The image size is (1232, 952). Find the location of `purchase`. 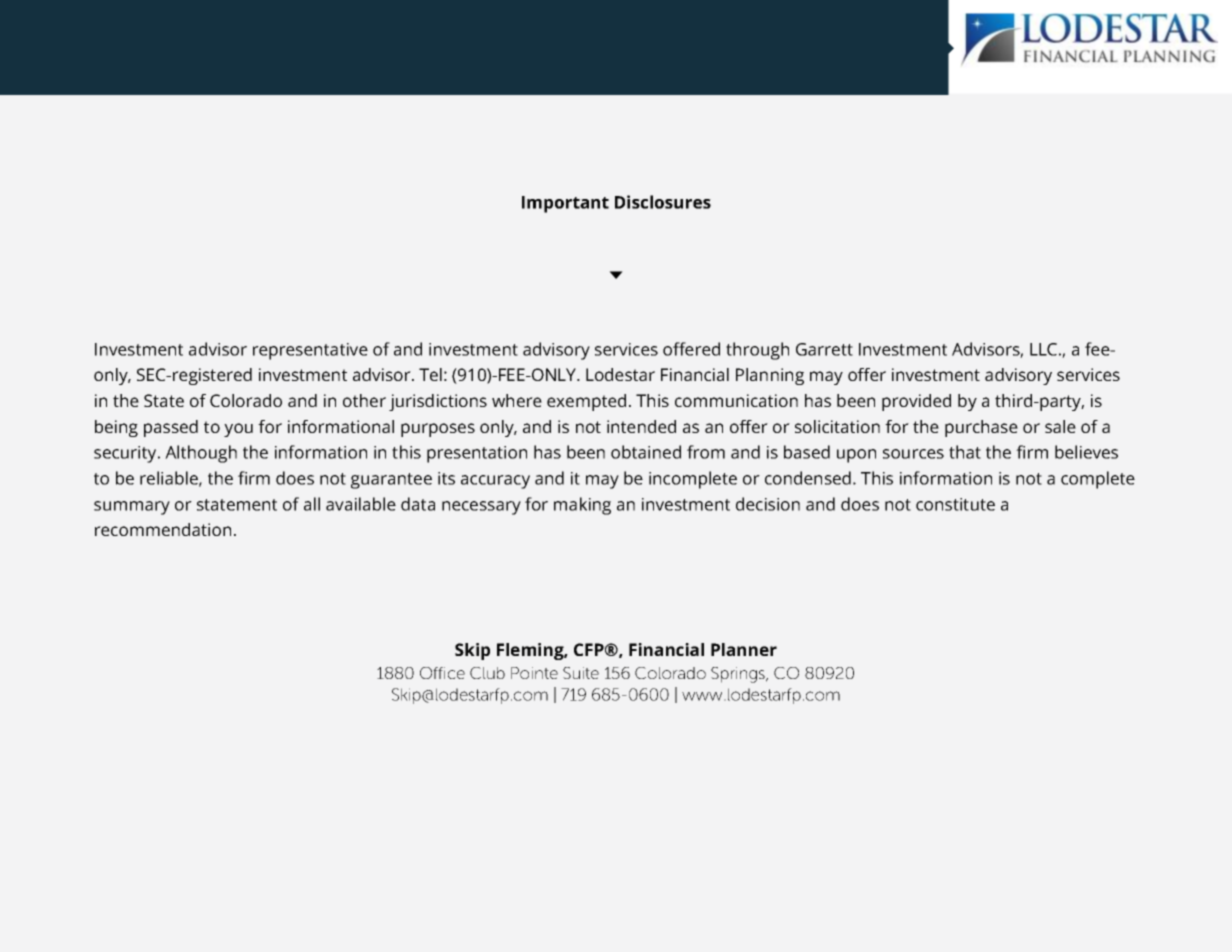

purchase is located at coordinates (981, 428).
